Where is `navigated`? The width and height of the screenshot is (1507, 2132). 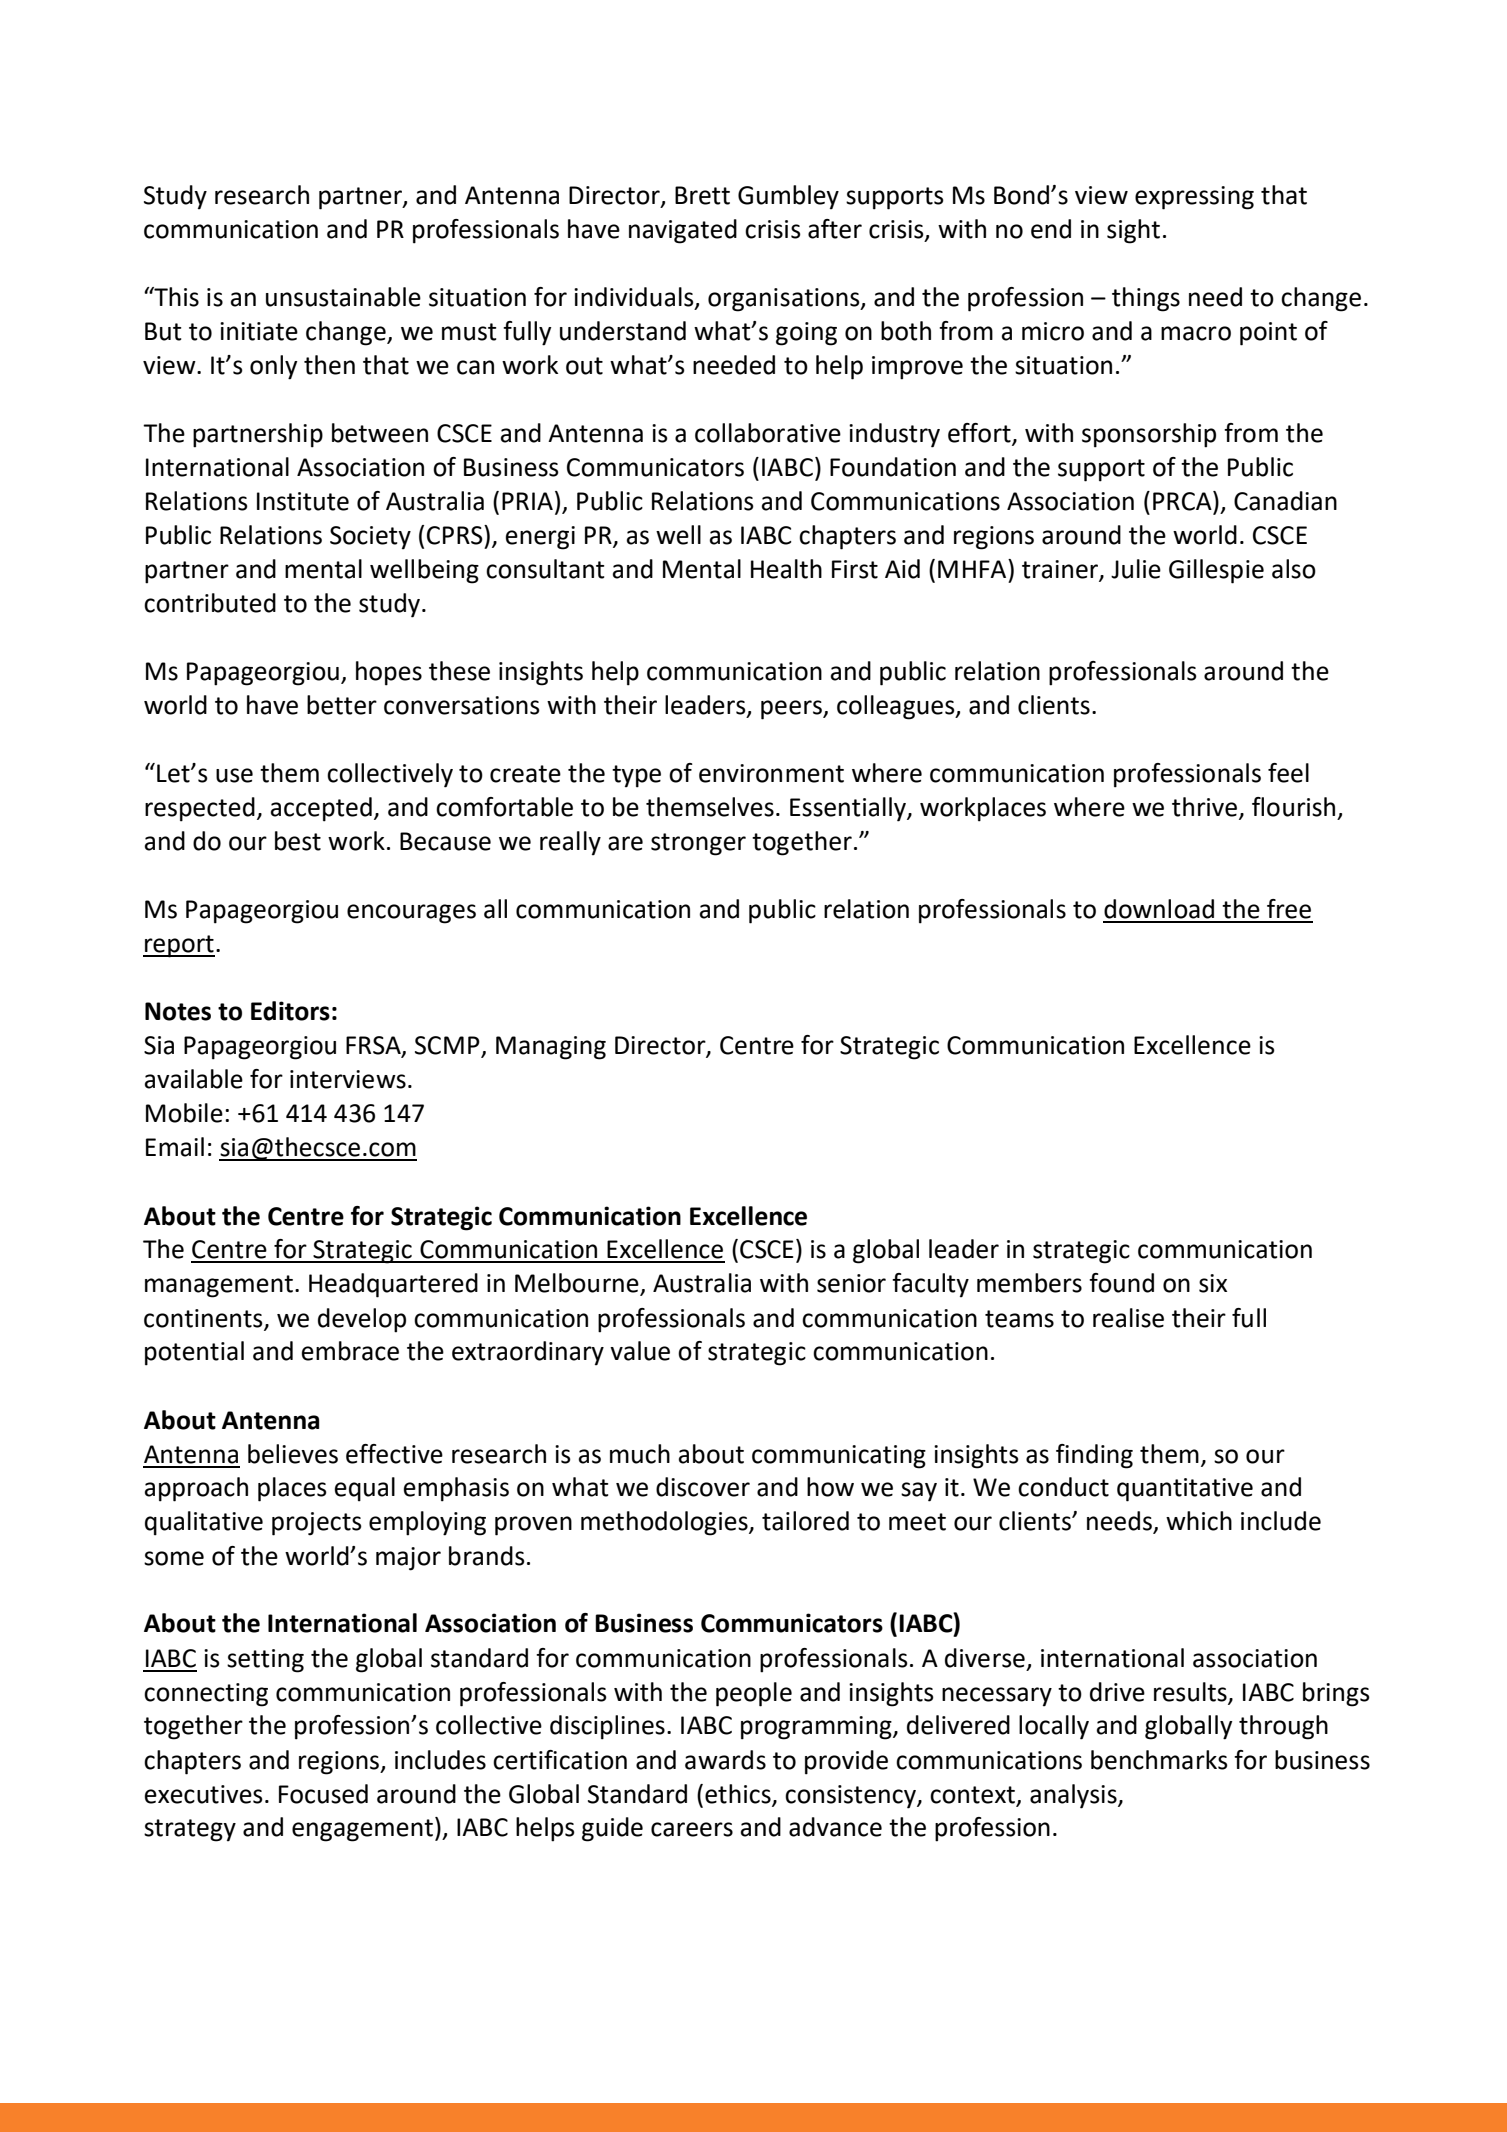
navigated is located at coordinates (683, 231).
